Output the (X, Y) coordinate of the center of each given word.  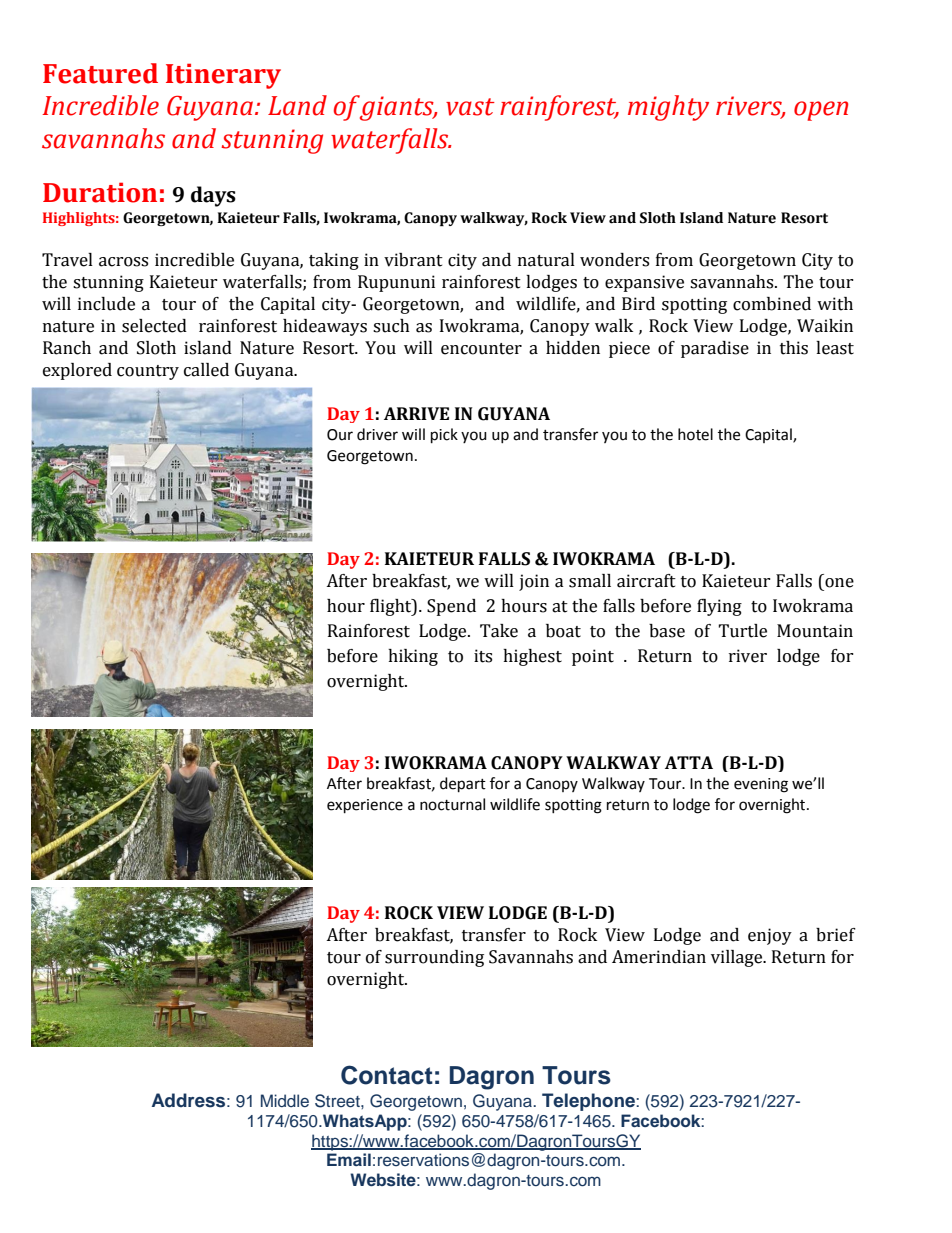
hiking (413, 657)
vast (470, 107)
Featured (100, 73)
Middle (285, 1100)
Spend (451, 607)
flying (719, 607)
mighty (668, 108)
